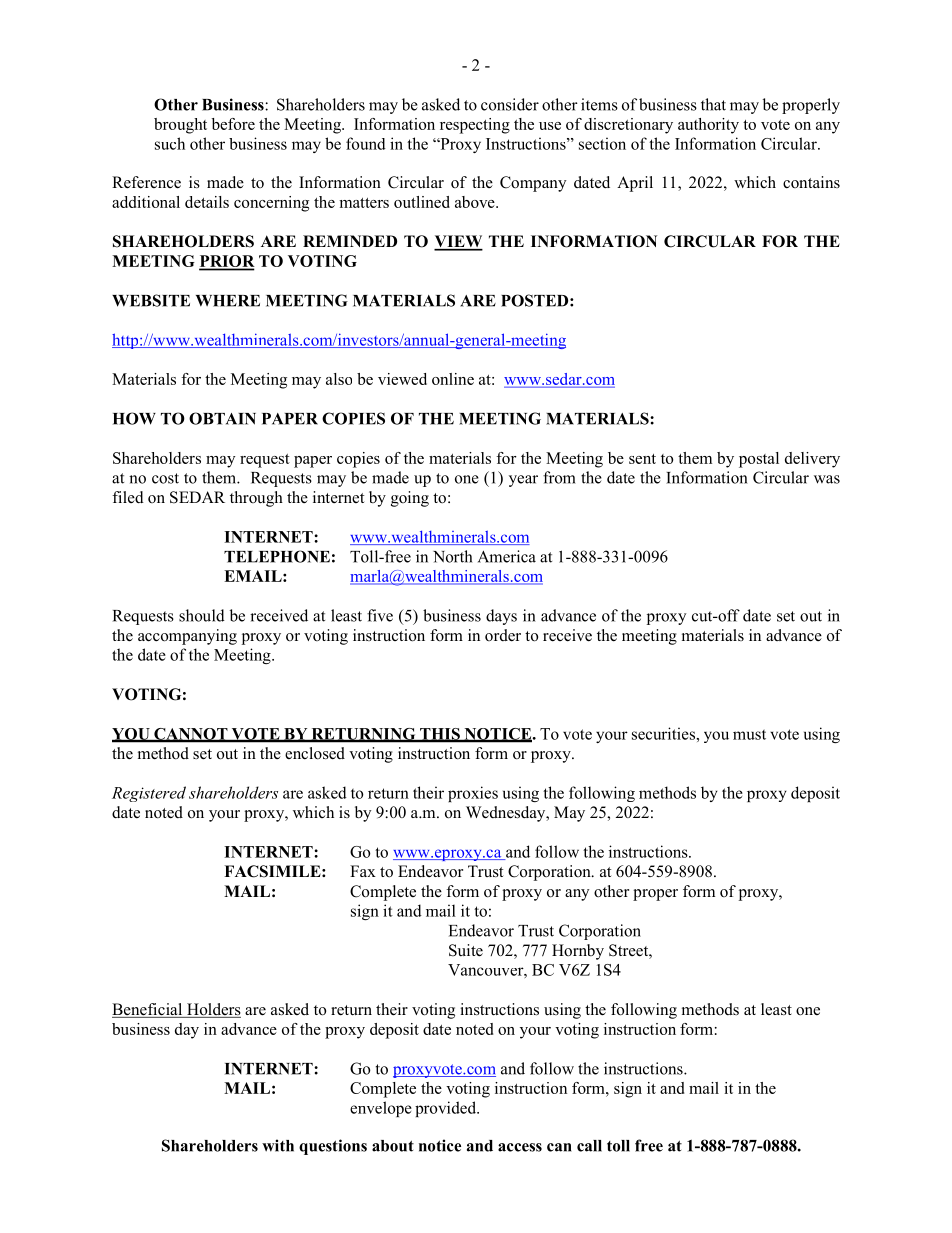  Describe the element at coordinates (202, 615) in the document. I see `should` at that location.
